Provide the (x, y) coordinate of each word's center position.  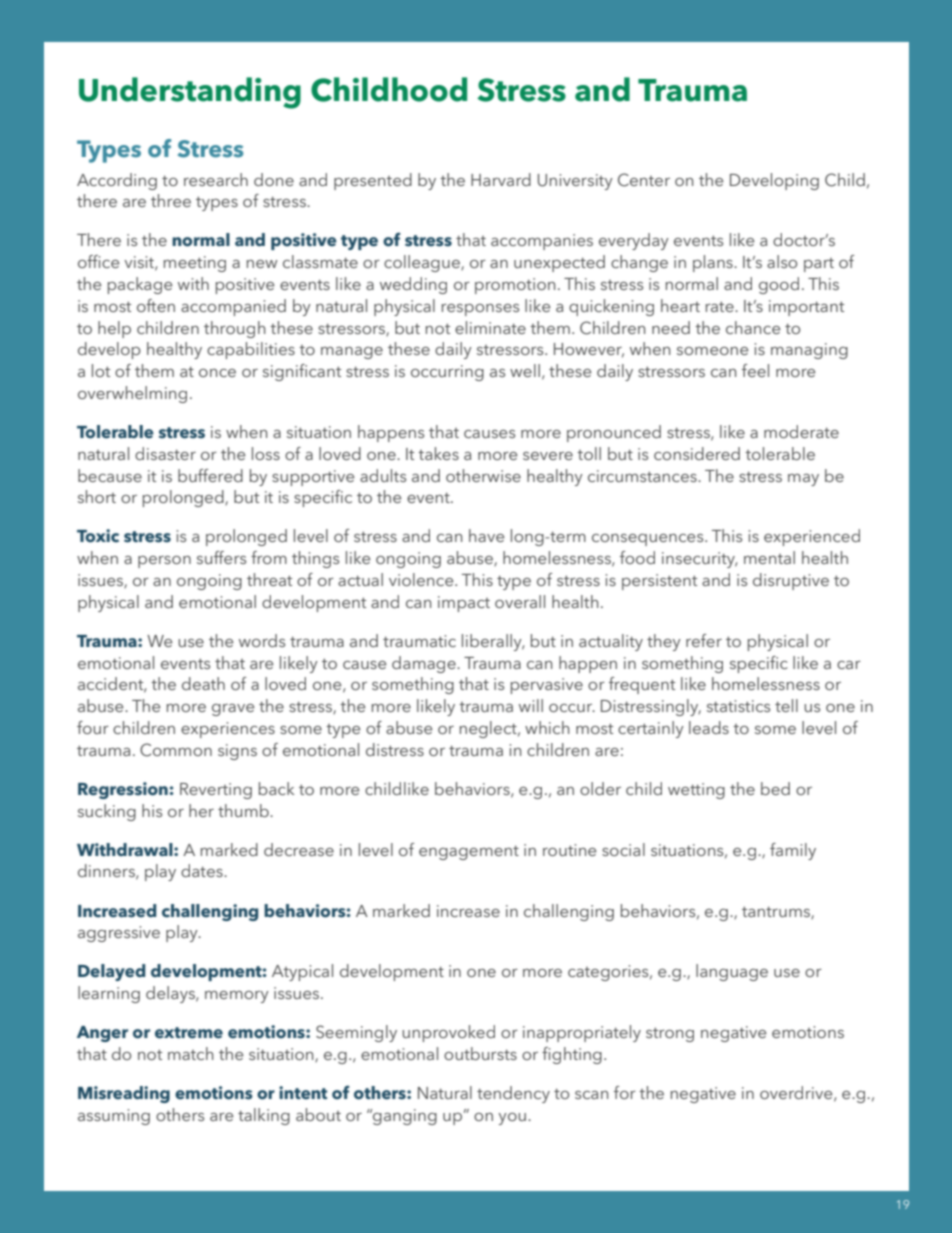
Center (644, 180)
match (191, 1053)
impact (464, 604)
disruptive (791, 581)
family (793, 851)
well (525, 370)
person (164, 562)
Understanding (190, 93)
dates (203, 870)
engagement (469, 853)
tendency (513, 1094)
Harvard (501, 179)
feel (755, 370)
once (217, 373)
